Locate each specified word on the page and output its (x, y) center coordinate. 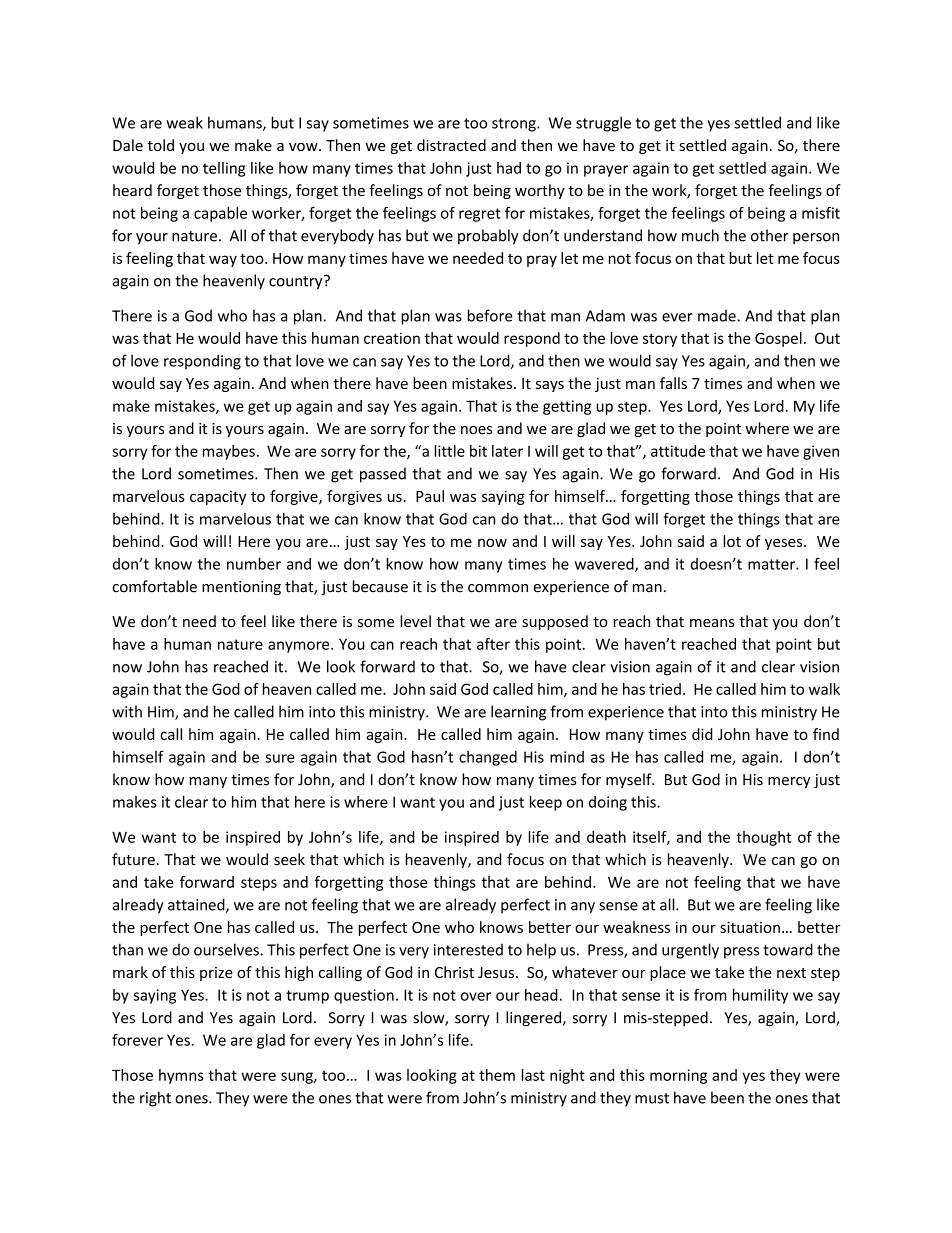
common (498, 588)
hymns (181, 1076)
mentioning (241, 588)
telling (224, 169)
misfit (821, 213)
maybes (229, 452)
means (712, 623)
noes (476, 430)
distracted (451, 145)
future (133, 859)
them (497, 1075)
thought (764, 838)
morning (678, 1076)
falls (673, 383)
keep (546, 803)
